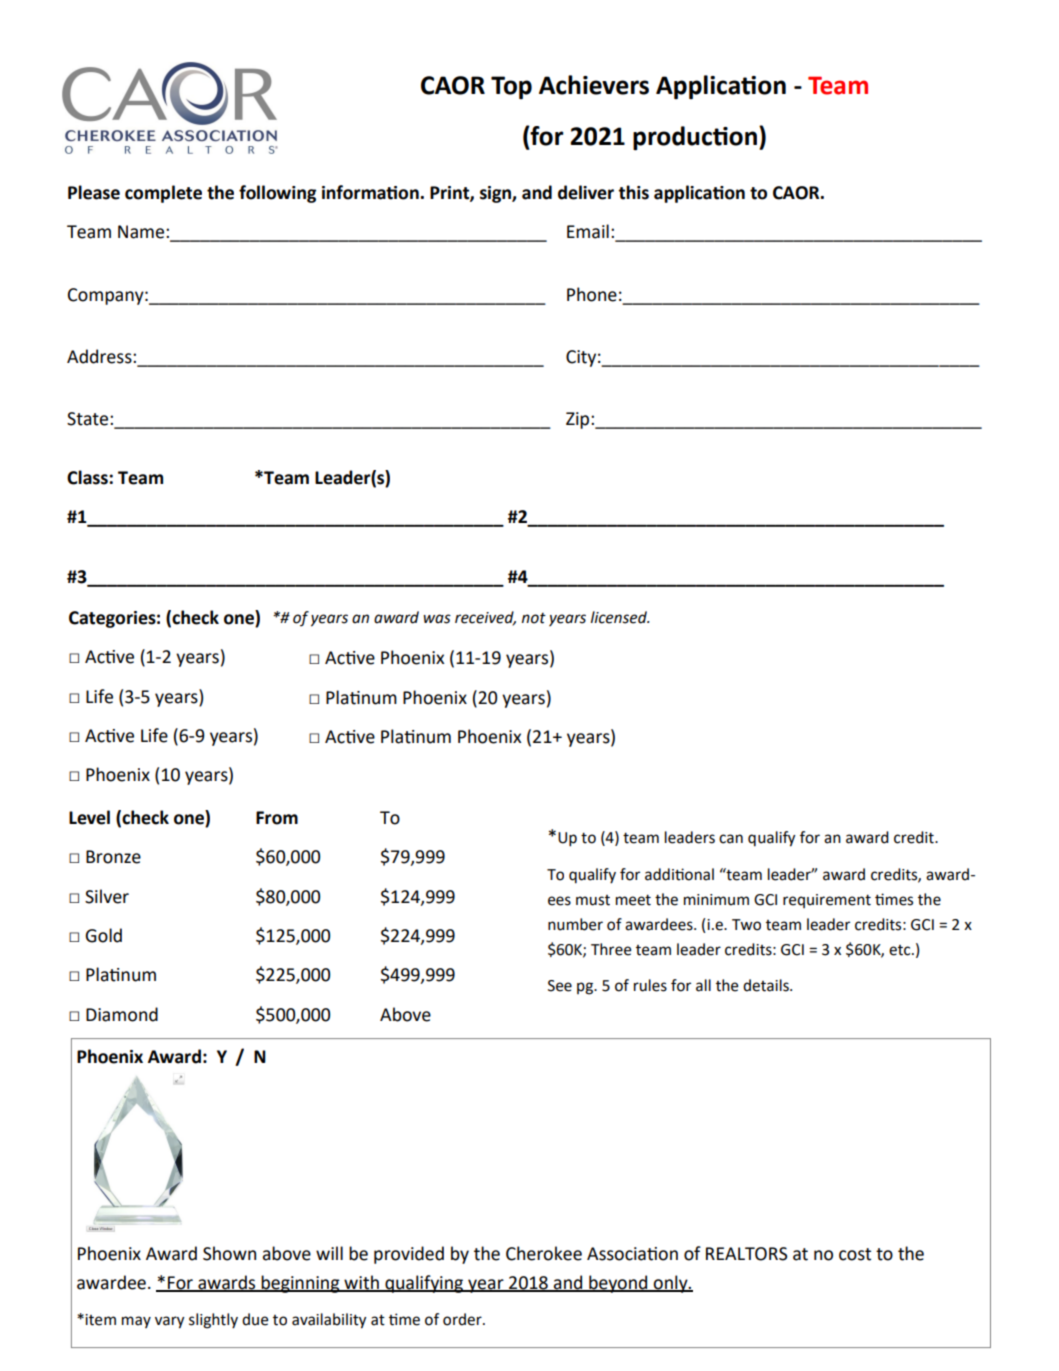  I want to click on From, so click(277, 818).
